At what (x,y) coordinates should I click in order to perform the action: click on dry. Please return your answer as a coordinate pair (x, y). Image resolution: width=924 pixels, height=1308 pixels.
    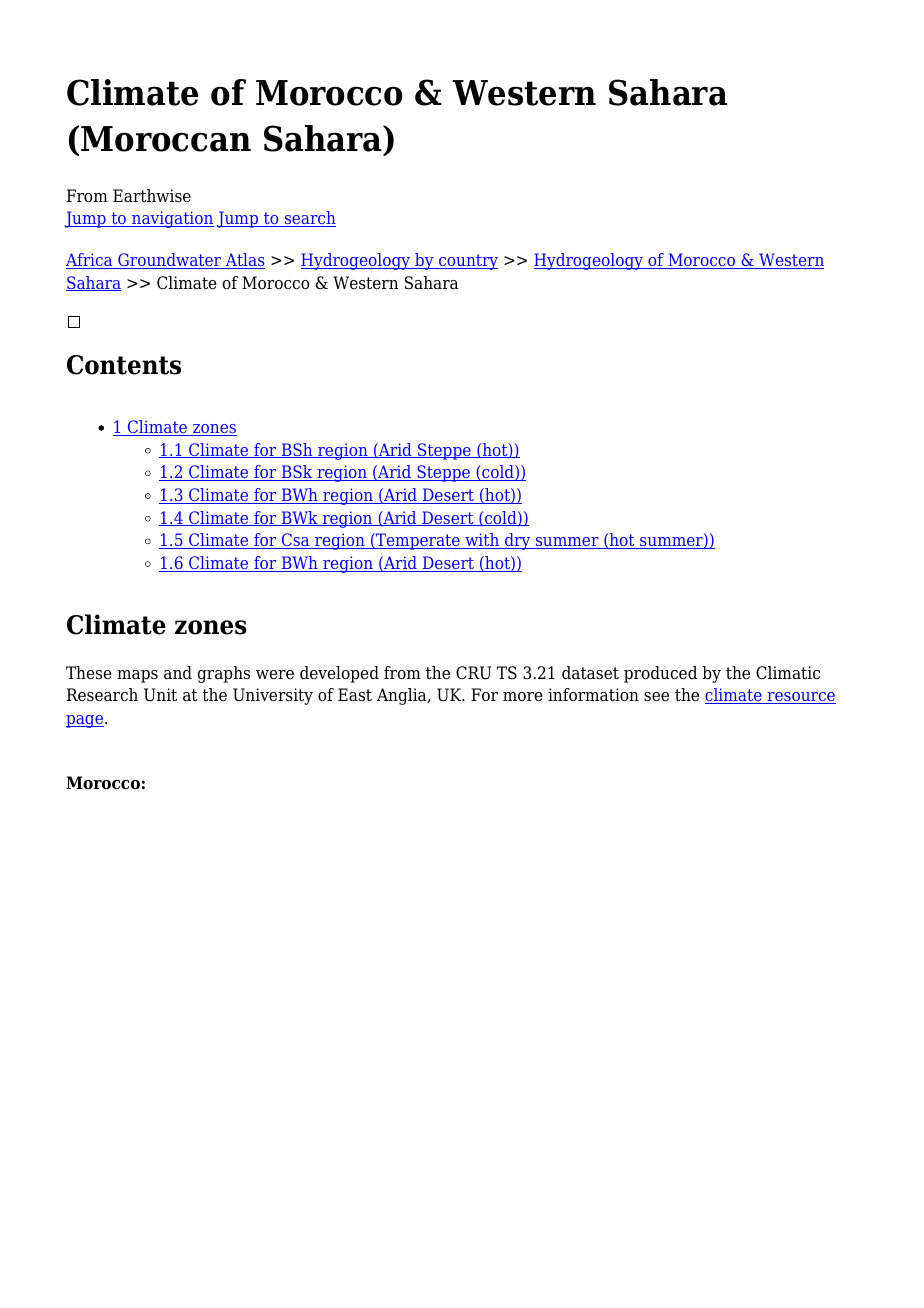
    Looking at the image, I should click on (518, 541).
